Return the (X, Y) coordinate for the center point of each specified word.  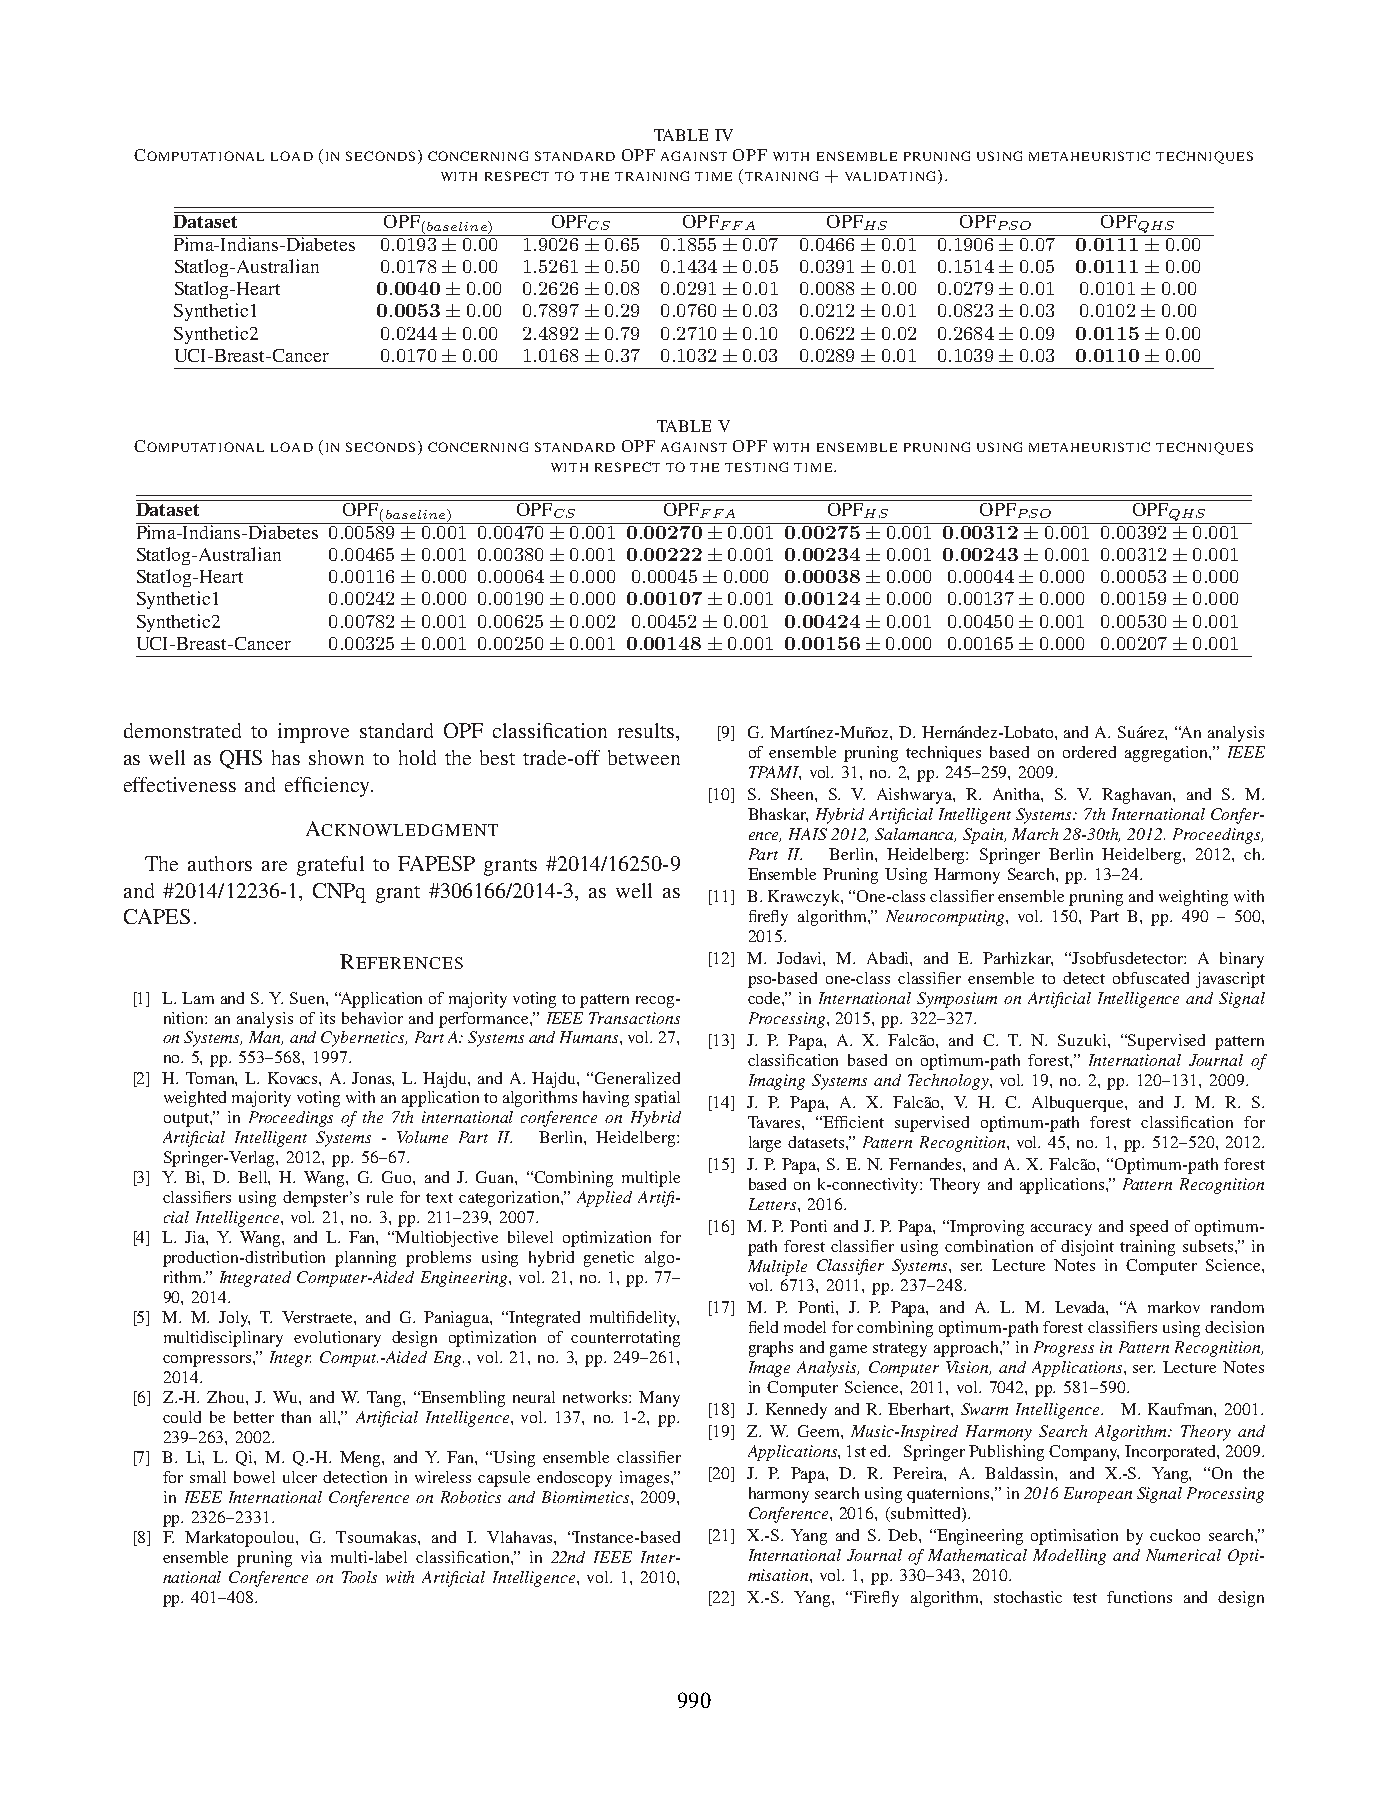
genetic (609, 1259)
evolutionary (337, 1339)
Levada (1081, 1308)
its (327, 1018)
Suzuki (1083, 1040)
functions (1139, 1597)
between (644, 757)
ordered (1089, 752)
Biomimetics (587, 1497)
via (311, 1557)
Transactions (634, 1018)
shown (336, 757)
